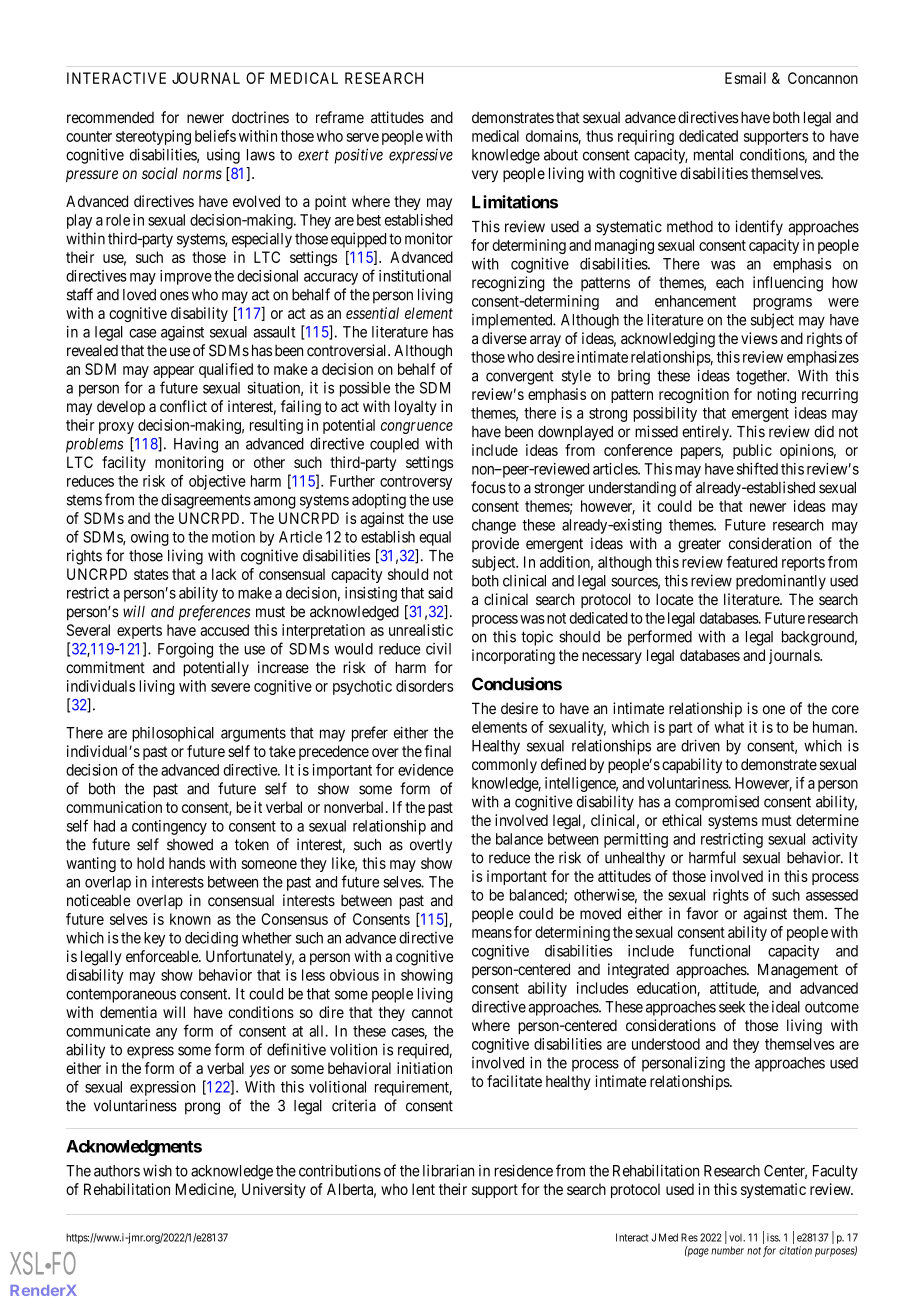 The image size is (924, 1308). What do you see at coordinates (423, 1189) in the screenshot?
I see `lent` at bounding box center [423, 1189].
